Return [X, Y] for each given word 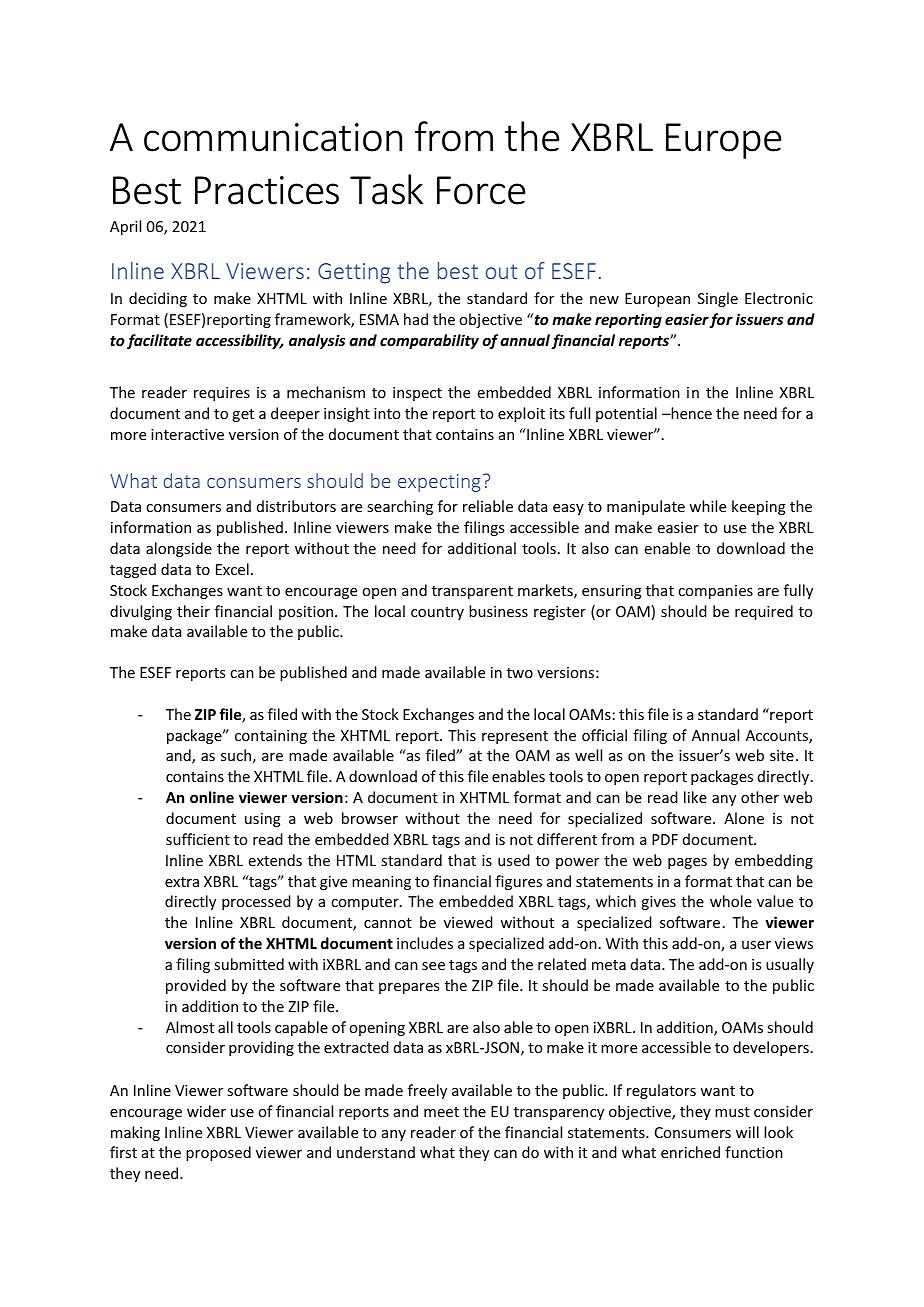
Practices [267, 190]
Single [718, 299]
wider [206, 1111]
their [193, 611]
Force [481, 190]
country [437, 613]
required [764, 612]
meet [441, 1112]
